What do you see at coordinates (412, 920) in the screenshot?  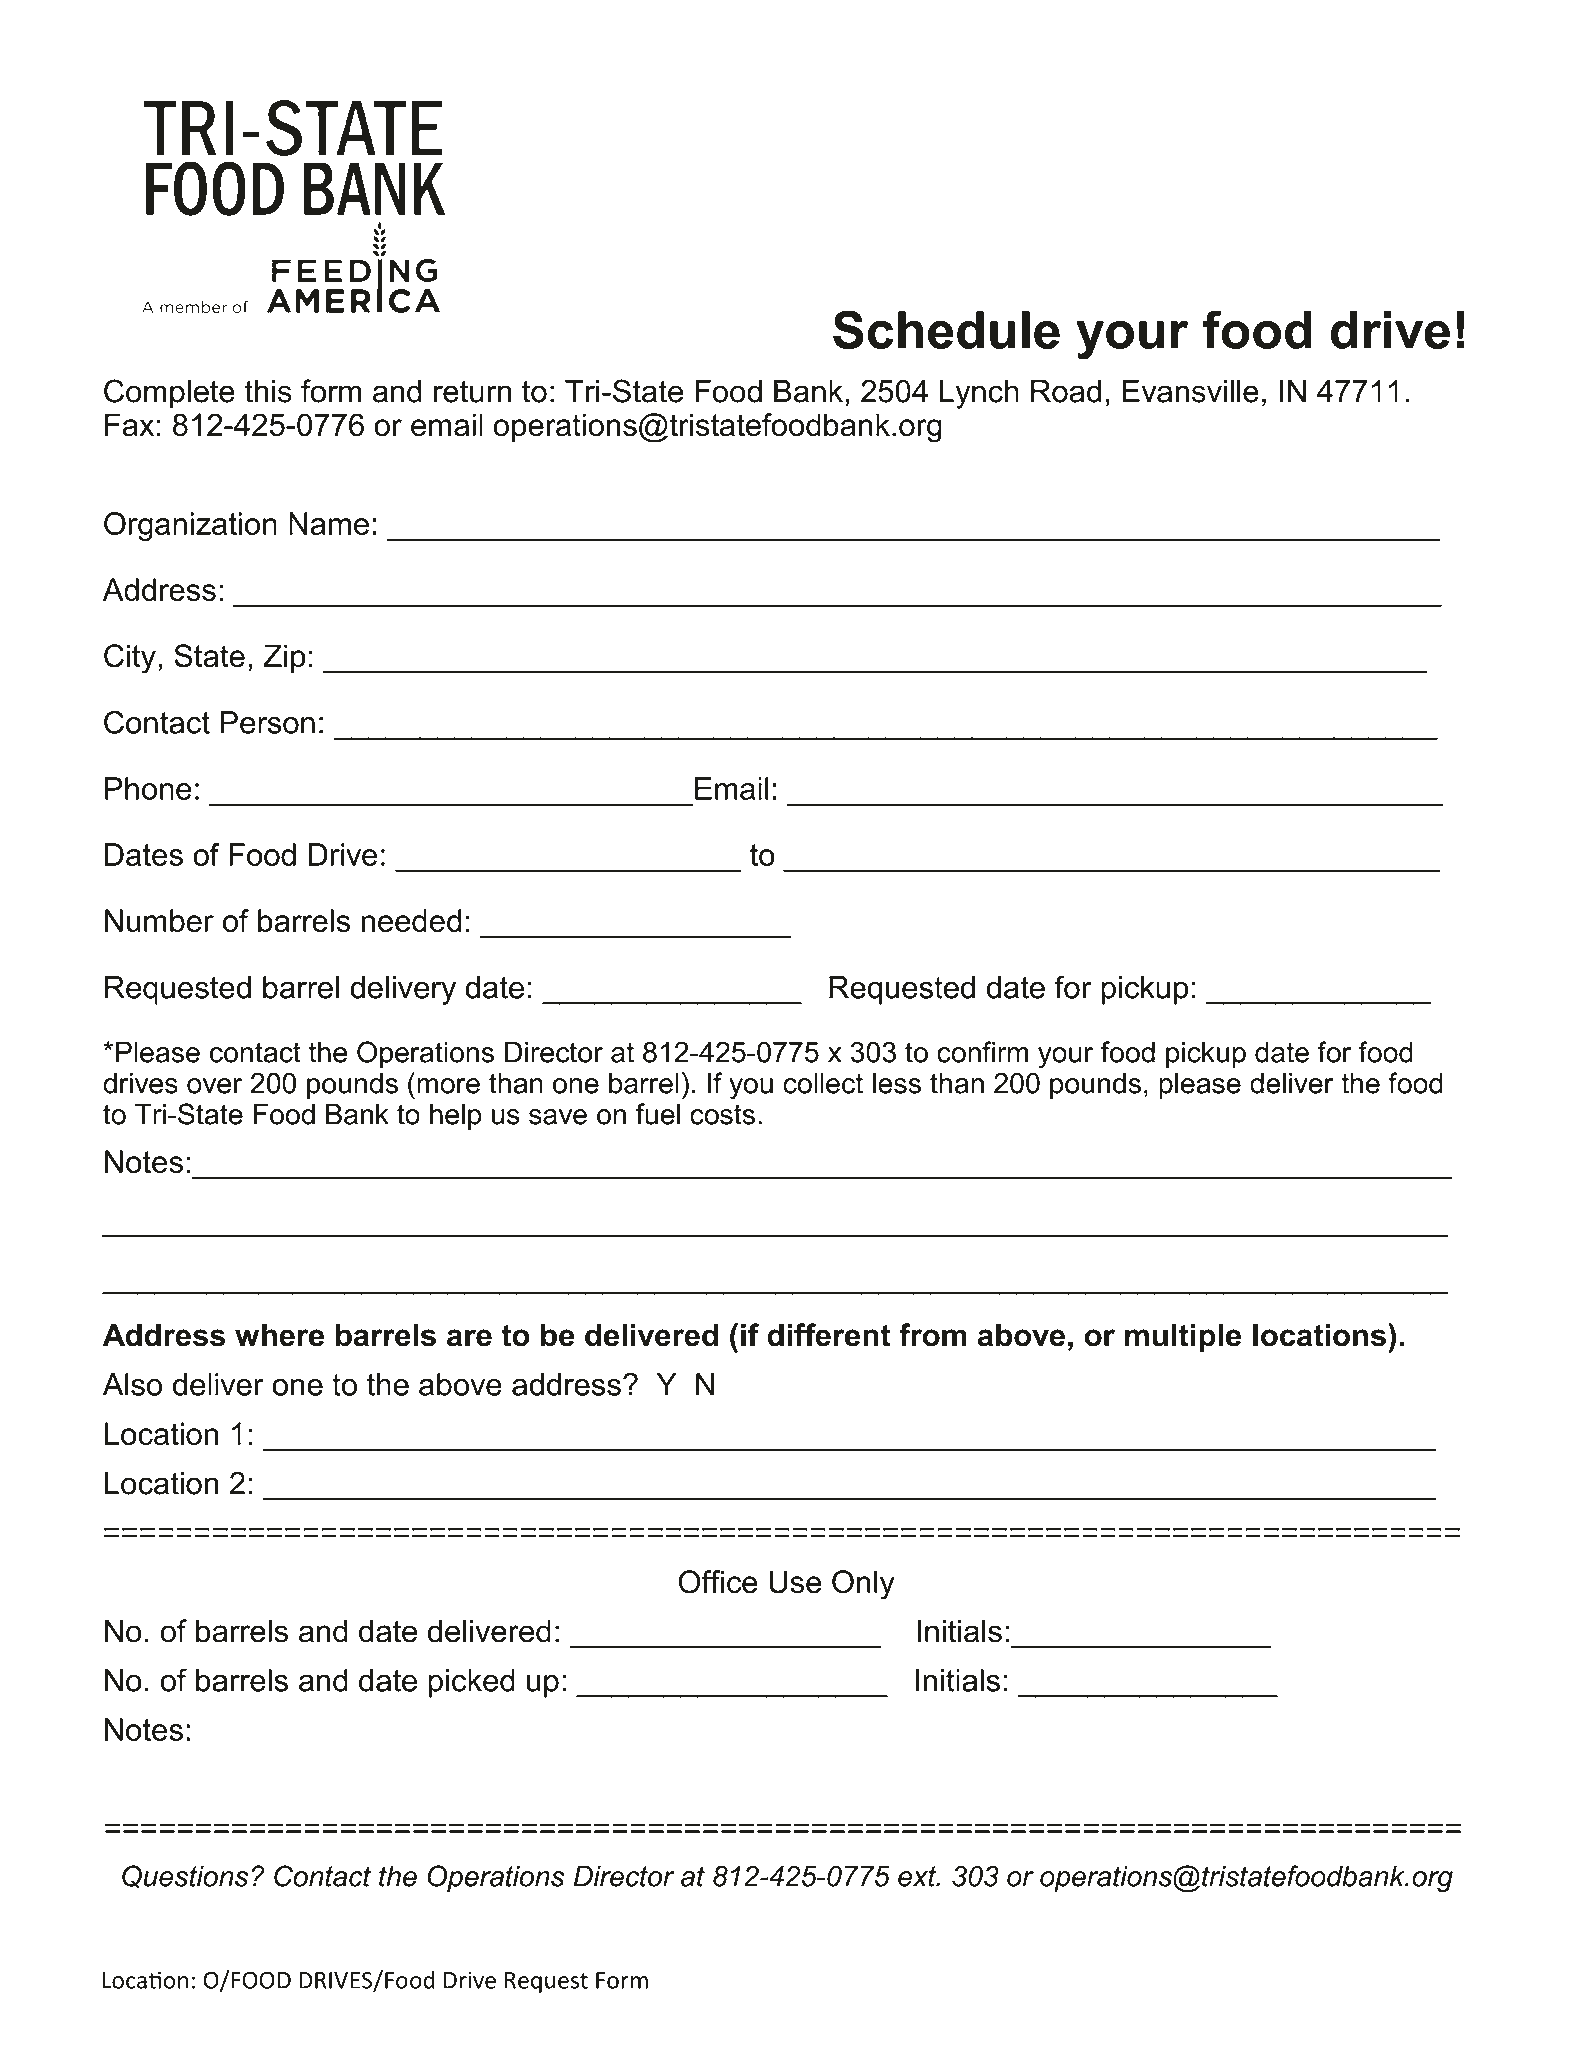 I see `needed` at bounding box center [412, 920].
